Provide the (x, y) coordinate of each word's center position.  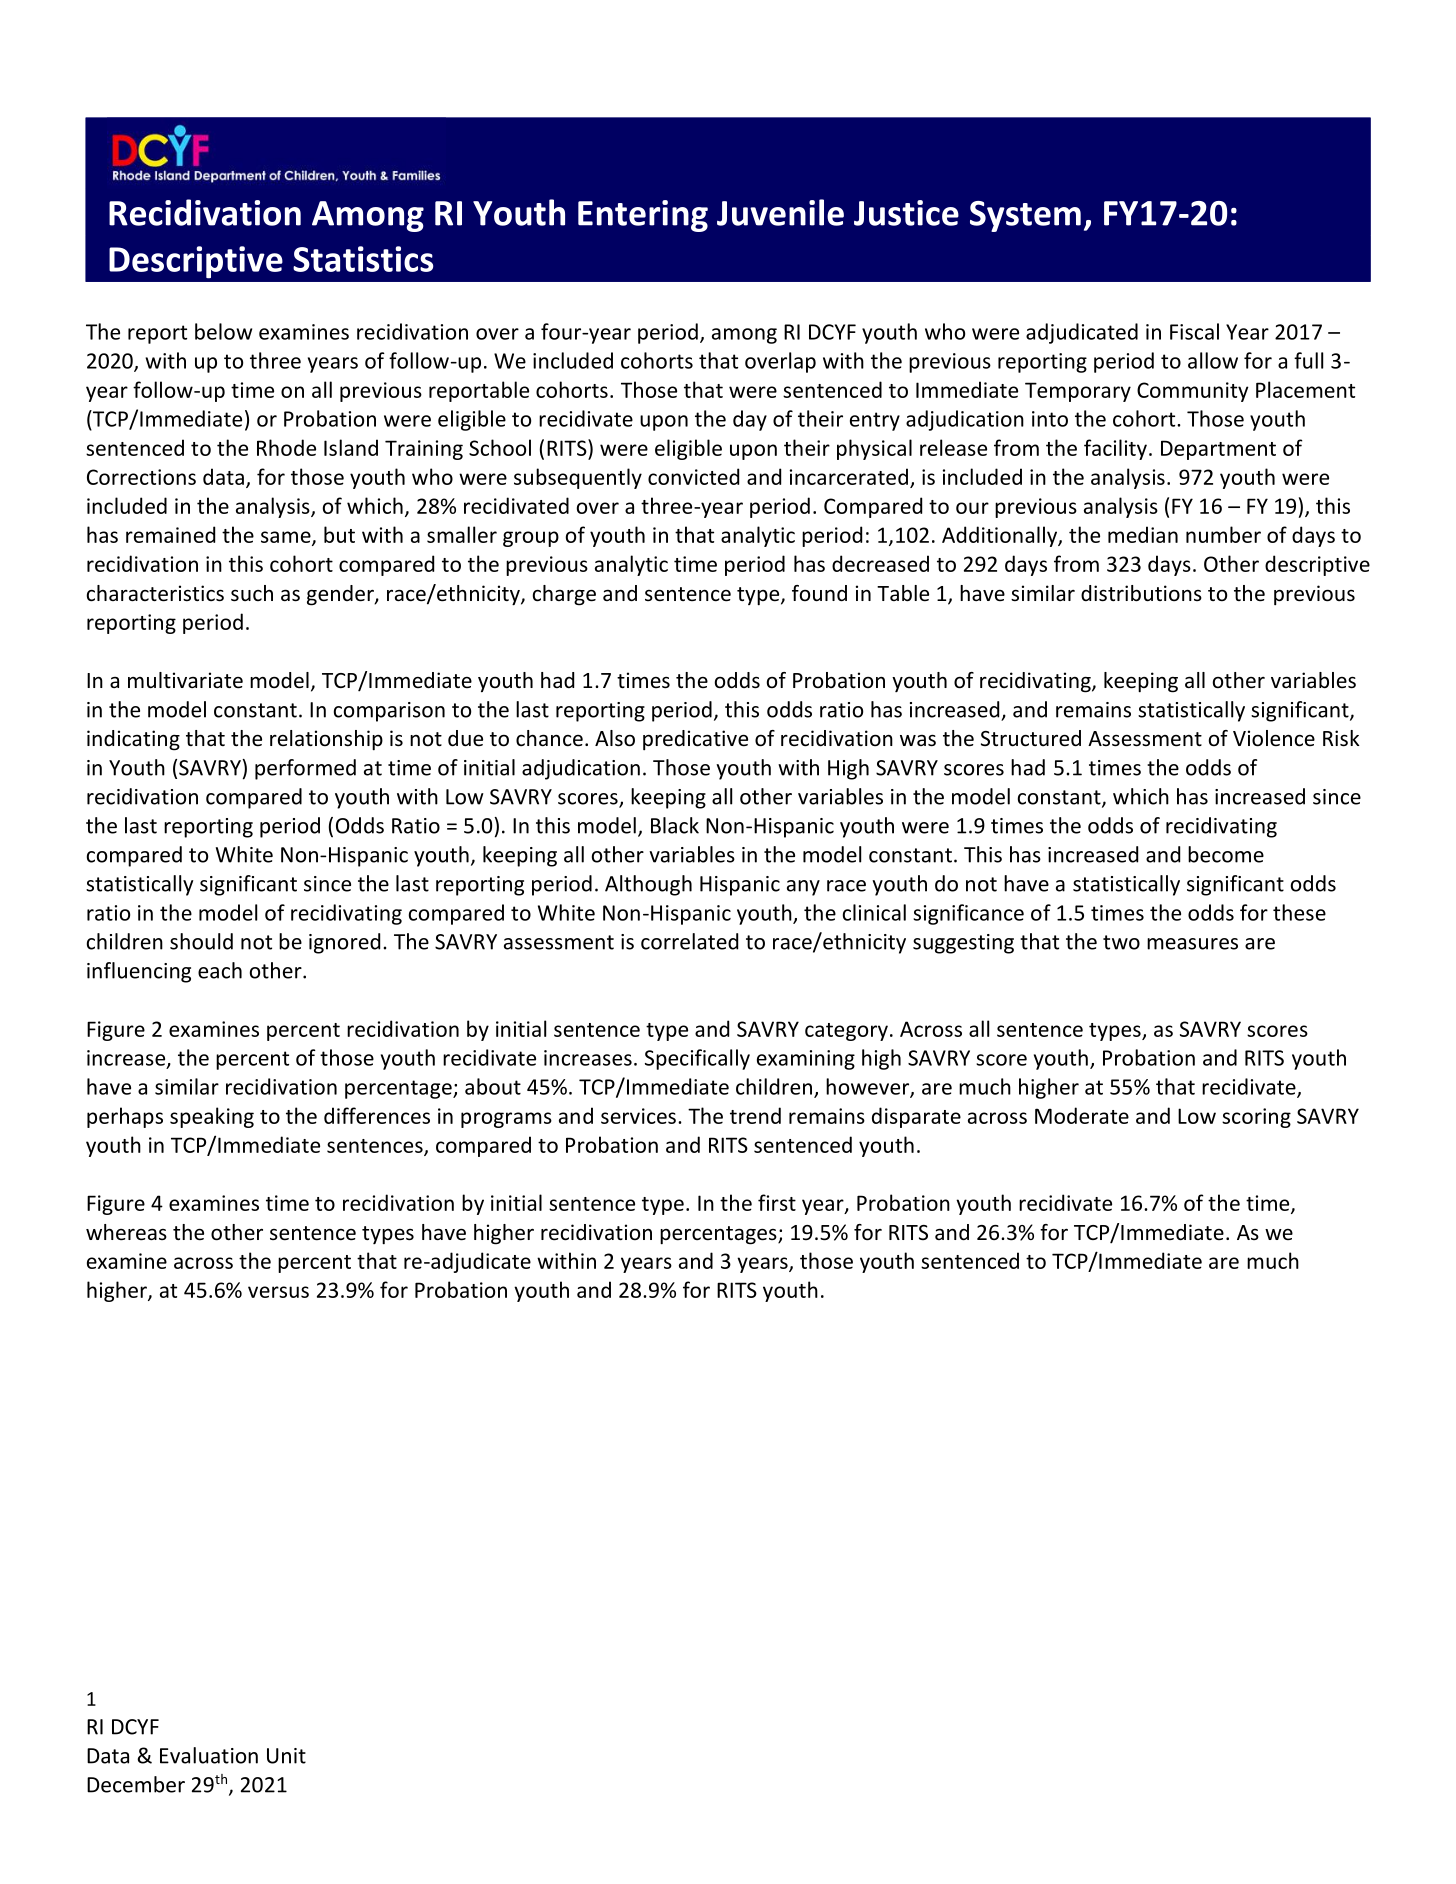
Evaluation (209, 1755)
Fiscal (1194, 331)
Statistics (363, 259)
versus (278, 1292)
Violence (1274, 738)
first (777, 1202)
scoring (1256, 1118)
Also (615, 738)
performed (305, 769)
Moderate (1082, 1115)
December (136, 1784)
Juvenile (780, 212)
